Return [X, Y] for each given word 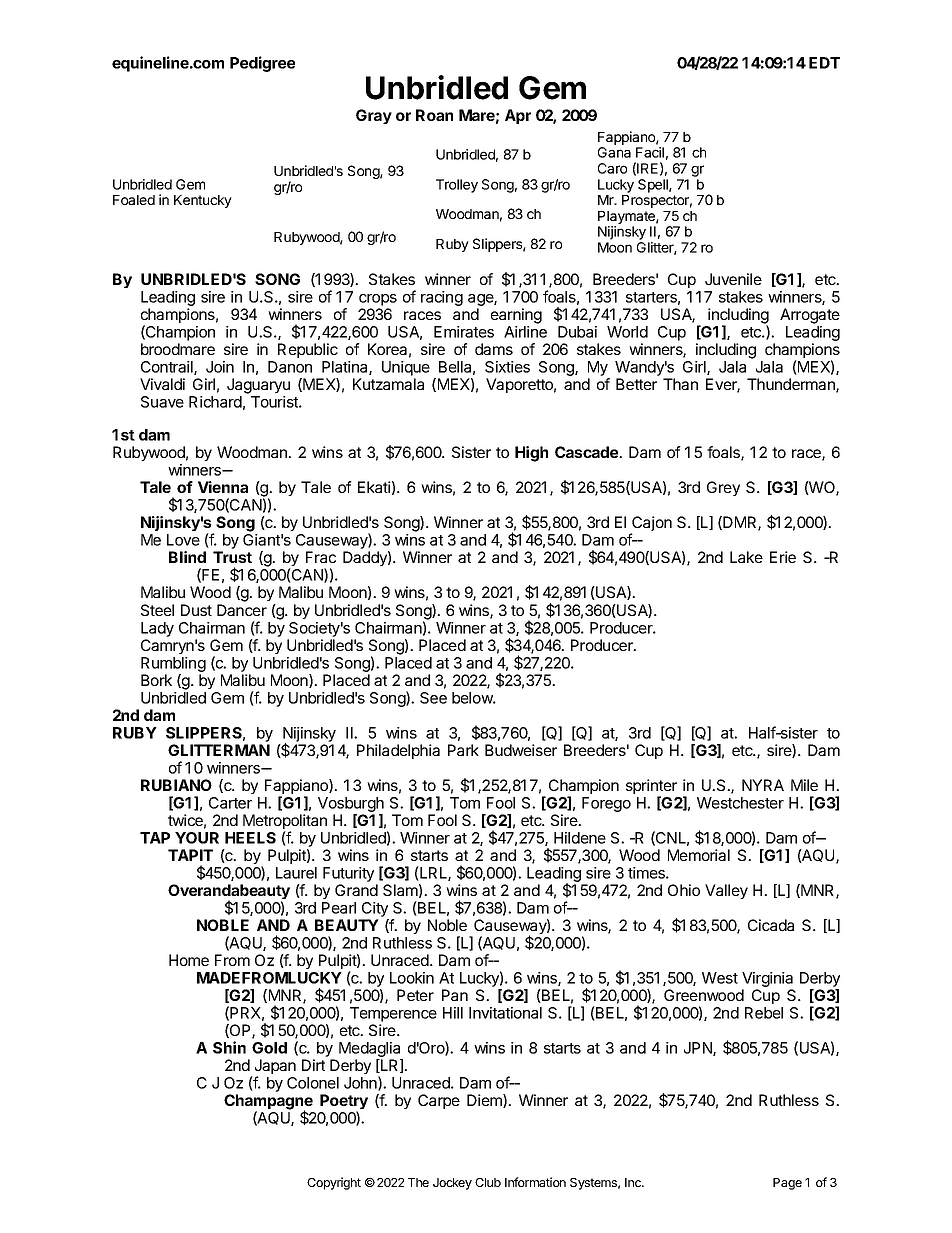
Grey [723, 488]
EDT [824, 63]
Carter [230, 803]
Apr [518, 116]
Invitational [505, 1013]
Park [463, 750]
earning [516, 316]
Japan [274, 1068]
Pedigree [262, 64]
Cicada [771, 925]
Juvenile [733, 279]
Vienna [223, 487]
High [531, 454]
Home [189, 960]
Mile [804, 785]
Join [220, 367]
